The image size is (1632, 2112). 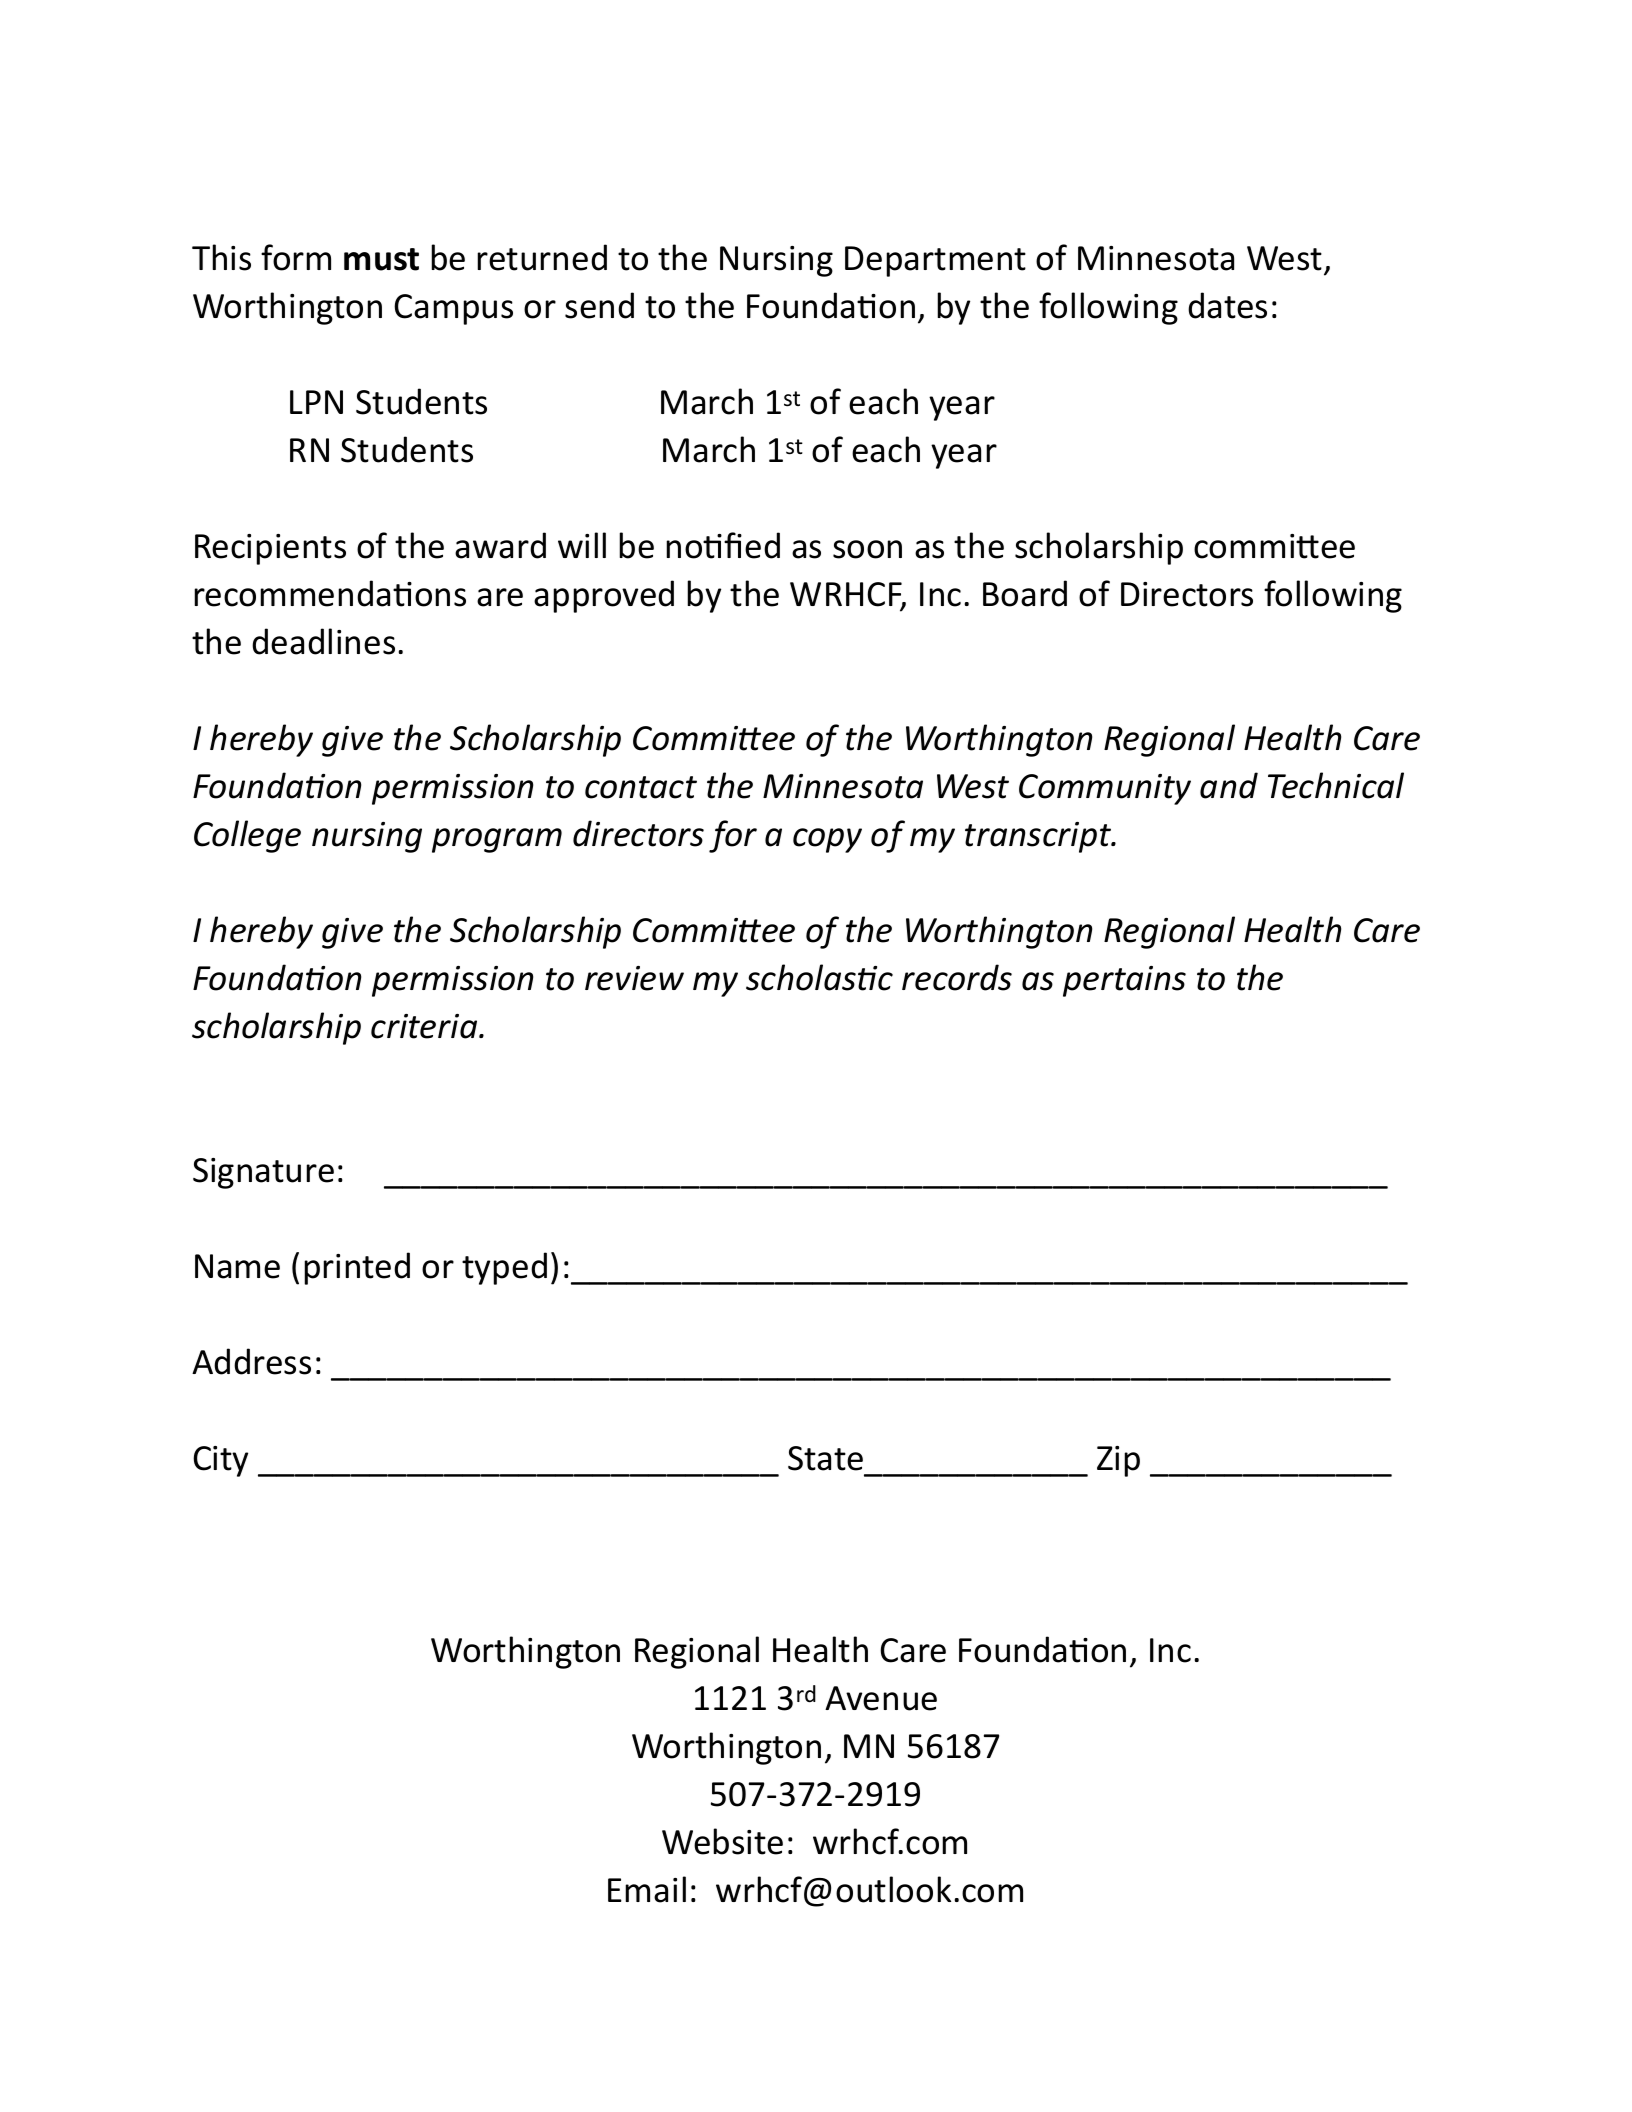 I want to click on dates, so click(x=1227, y=305).
